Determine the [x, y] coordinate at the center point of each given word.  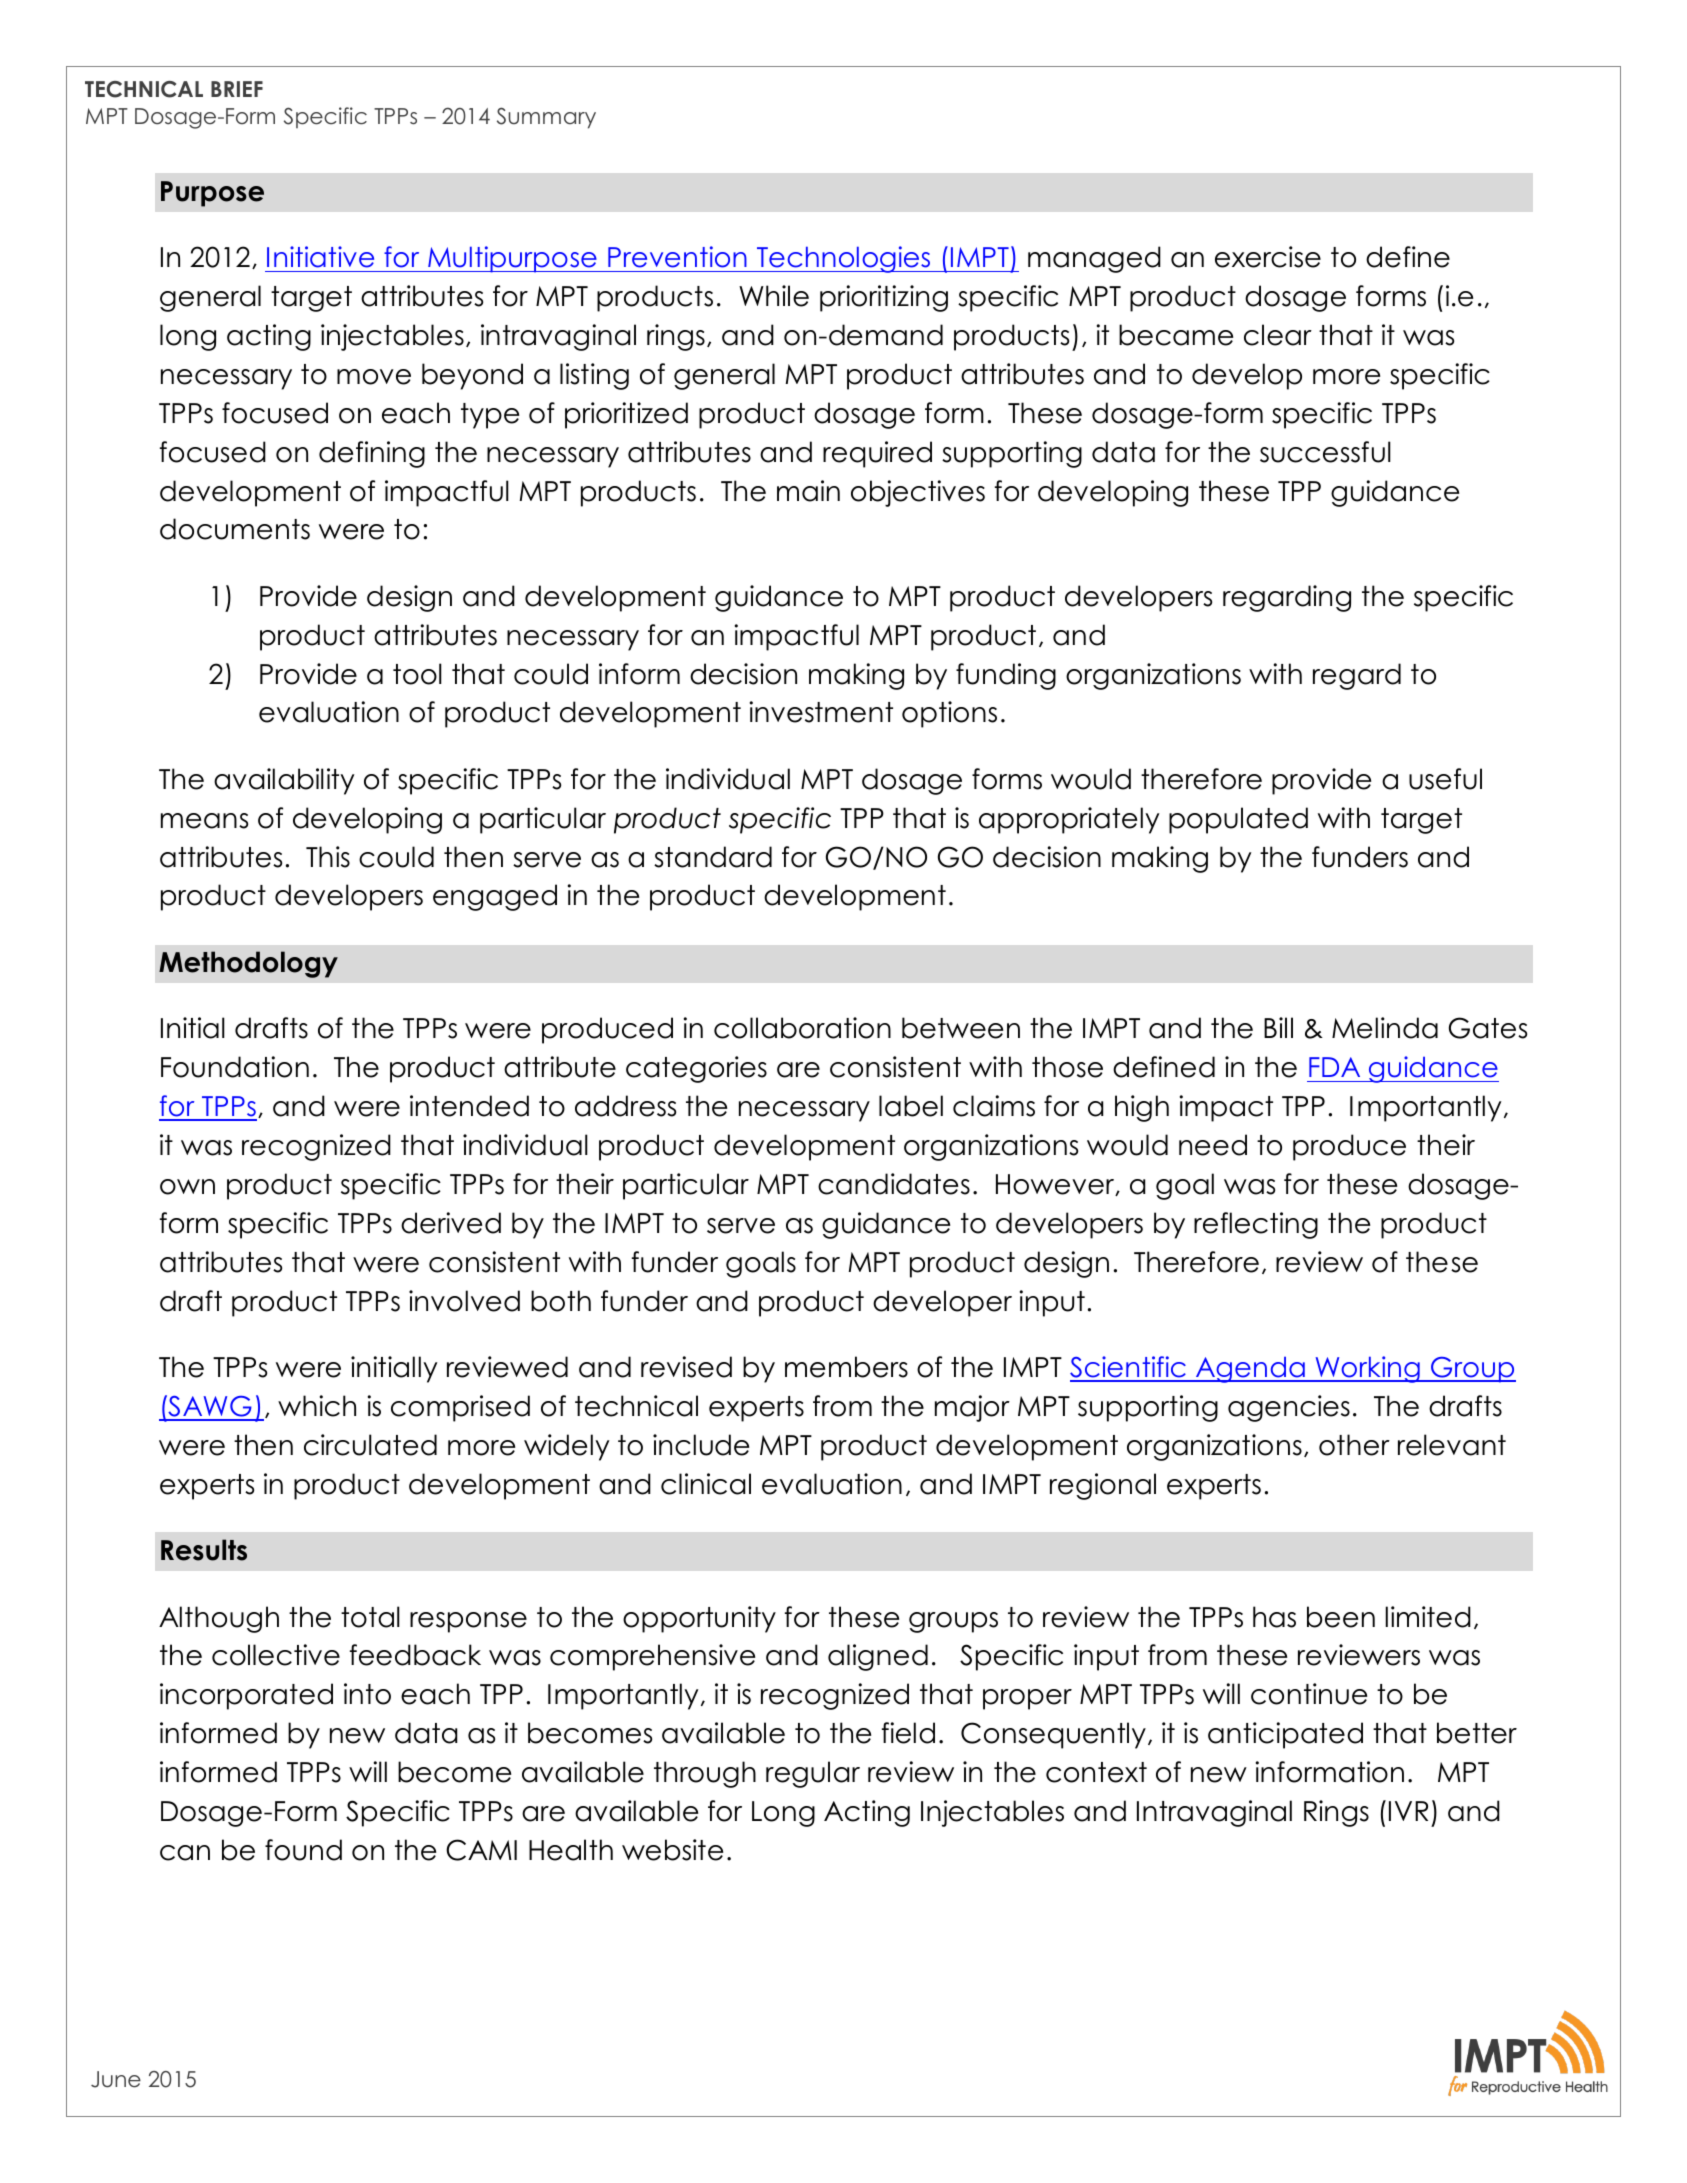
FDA [1334, 1067]
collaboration [802, 1028]
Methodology [248, 964]
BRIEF [237, 89]
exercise [1268, 257]
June [116, 2079]
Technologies [844, 259]
